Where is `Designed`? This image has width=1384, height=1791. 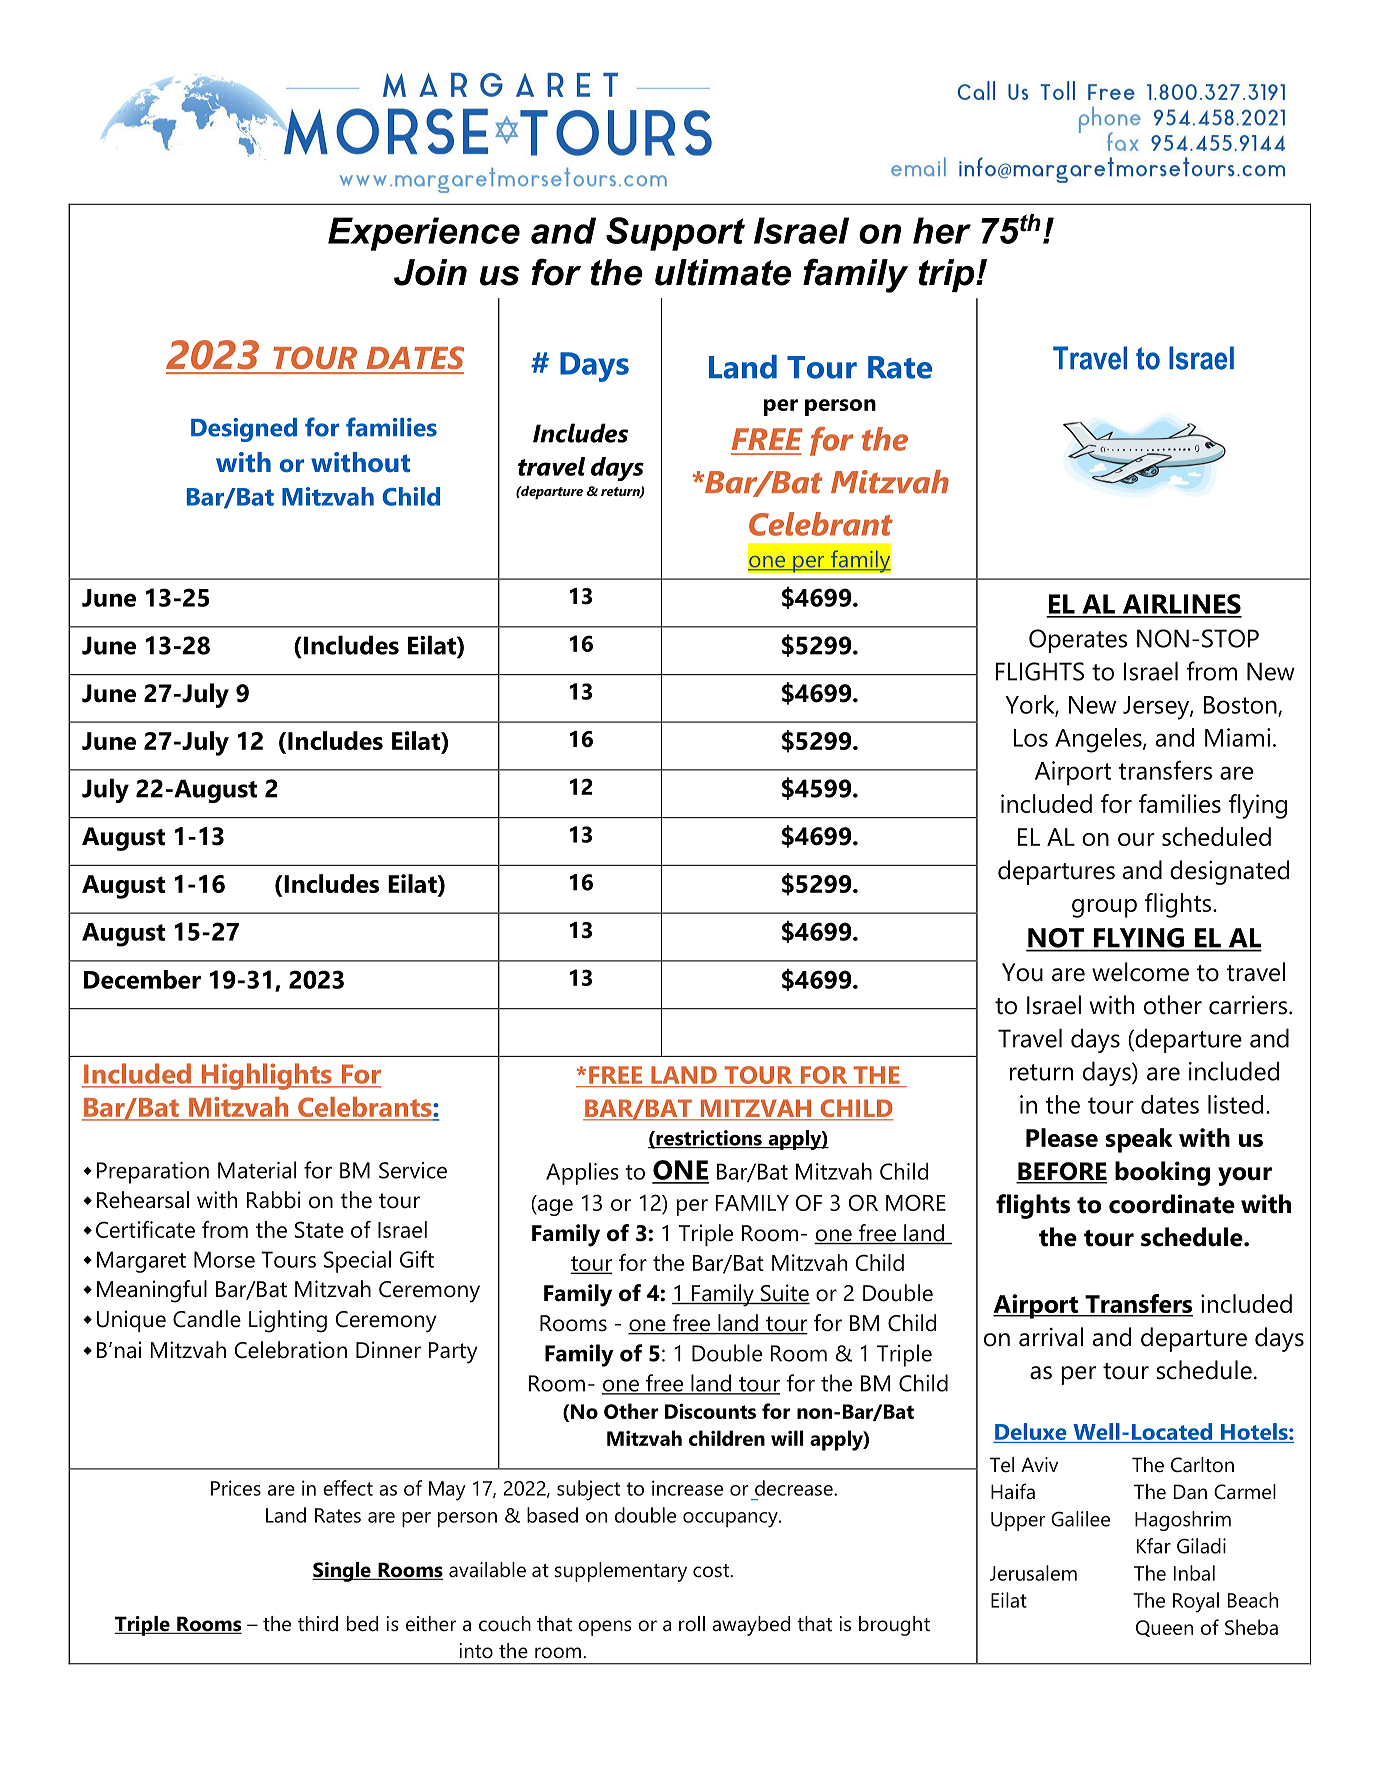
Designed is located at coordinates (244, 430).
